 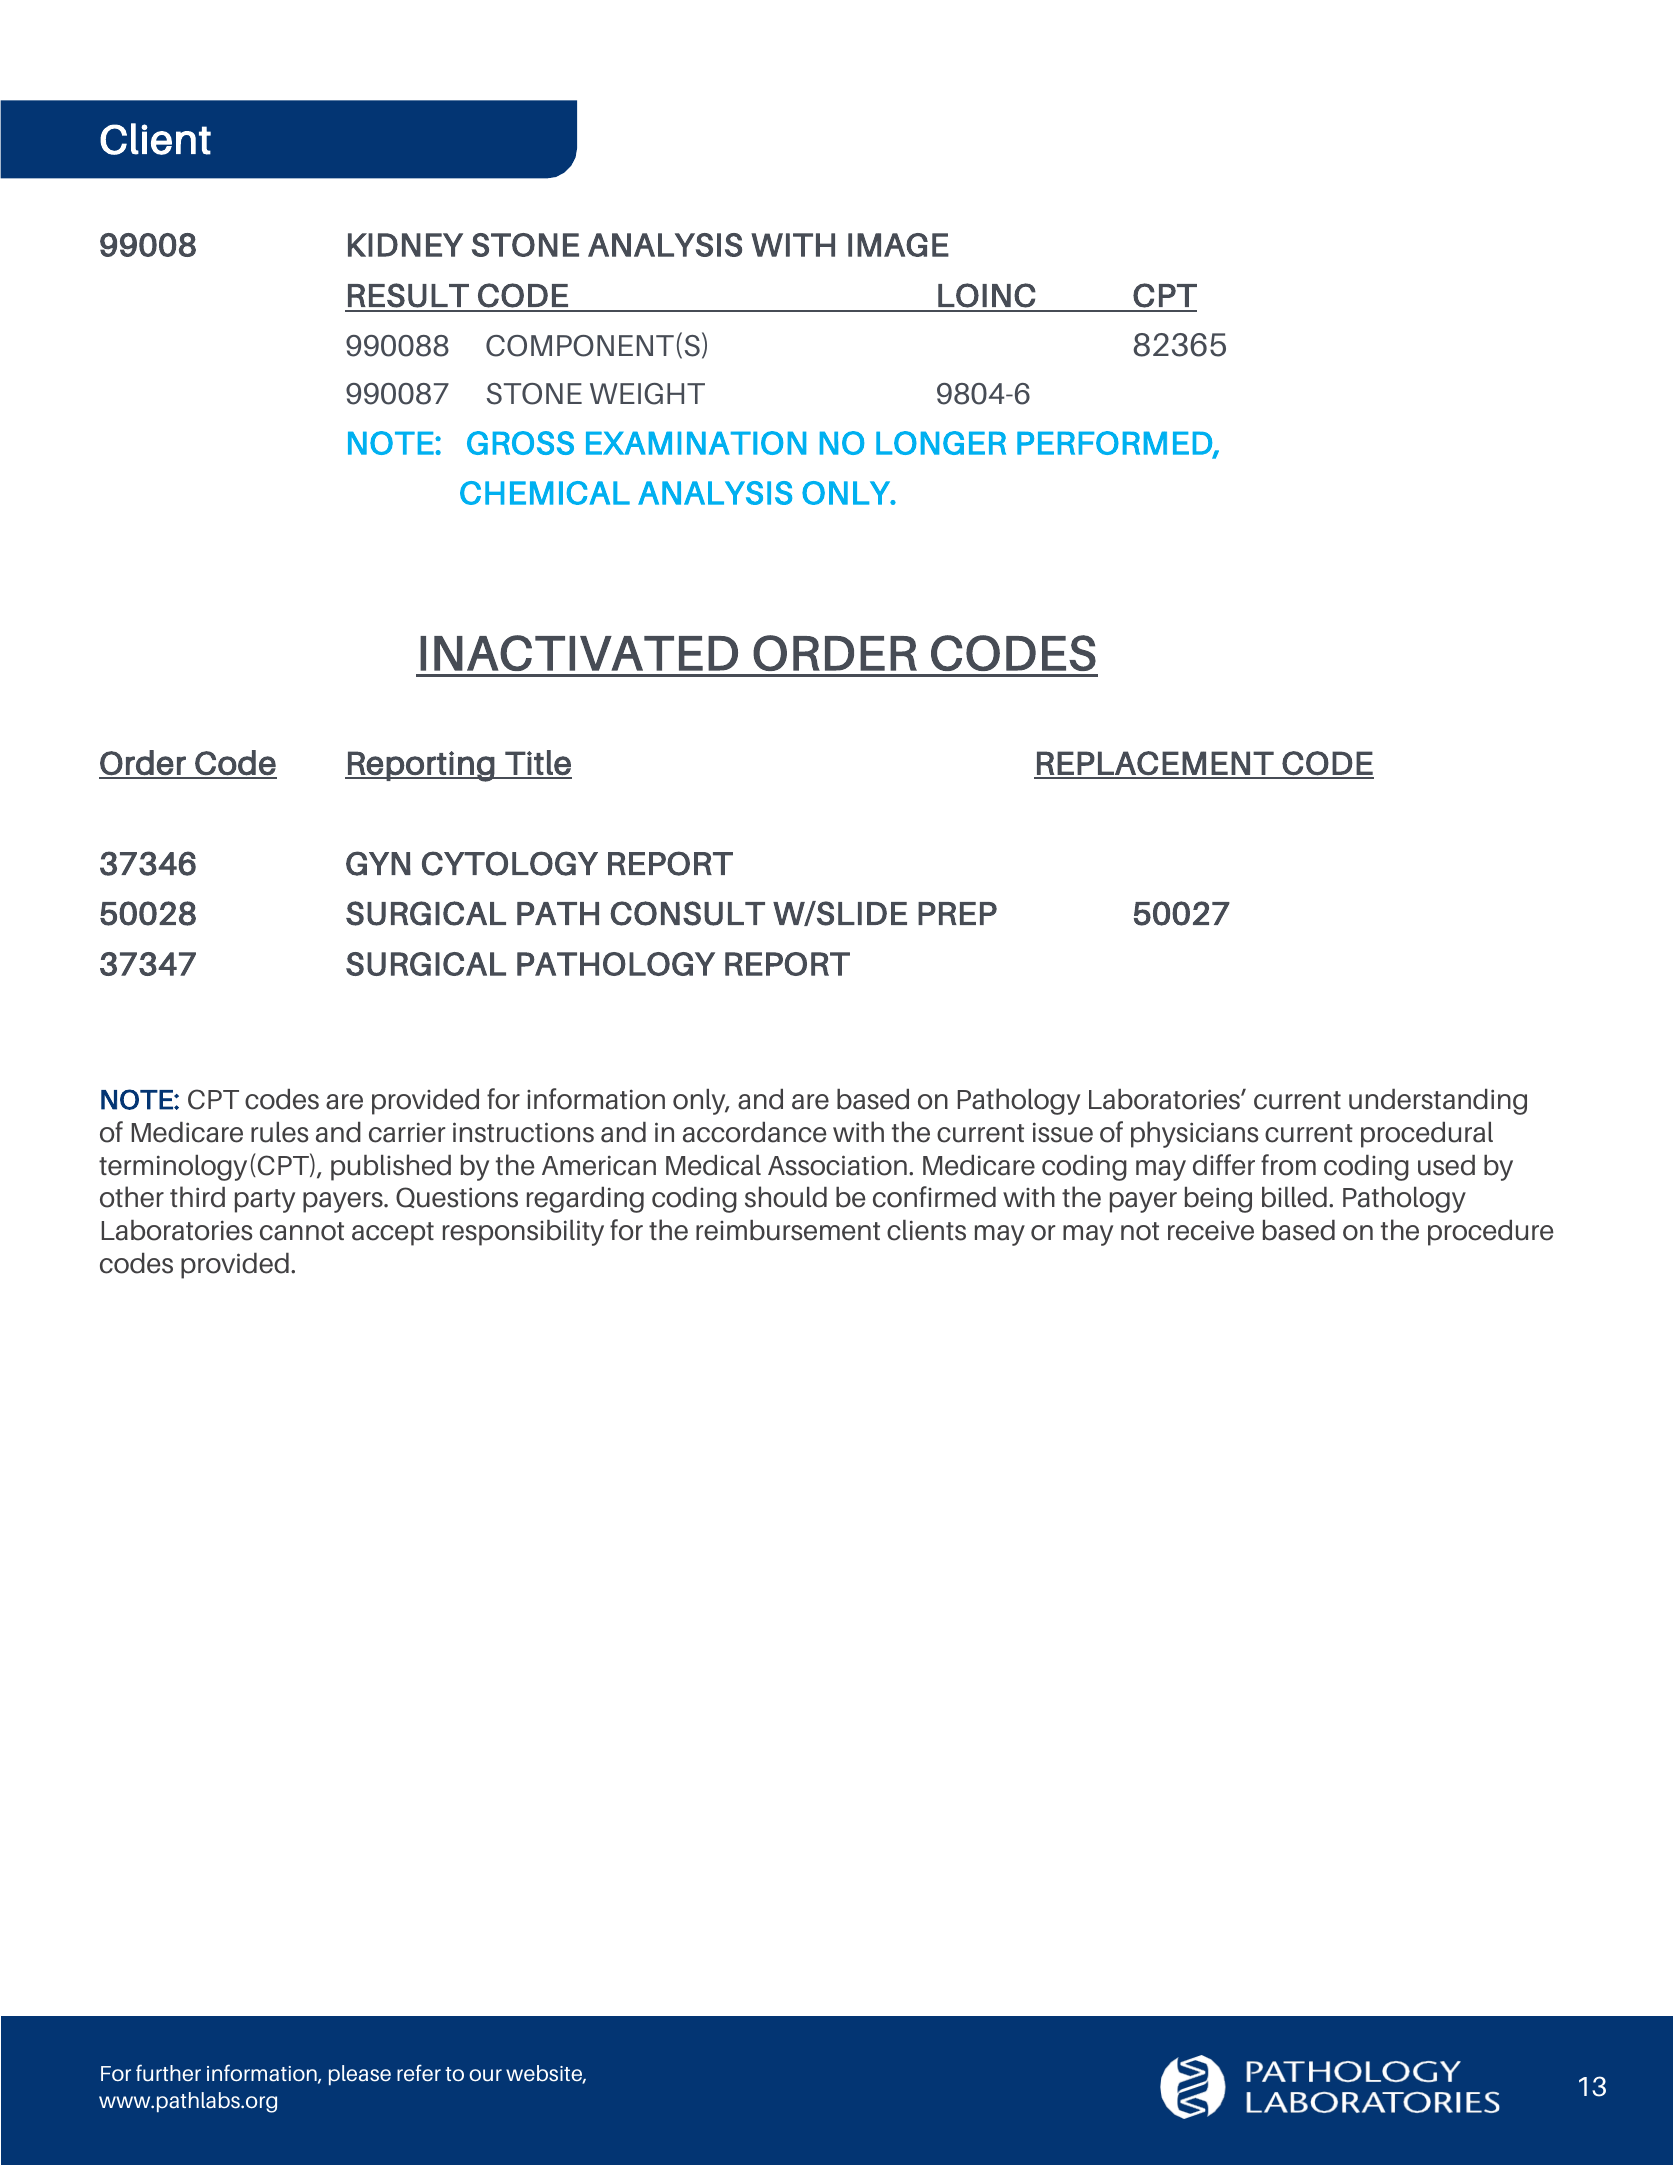 What do you see at coordinates (837, 1165) in the document?
I see `Association` at bounding box center [837, 1165].
